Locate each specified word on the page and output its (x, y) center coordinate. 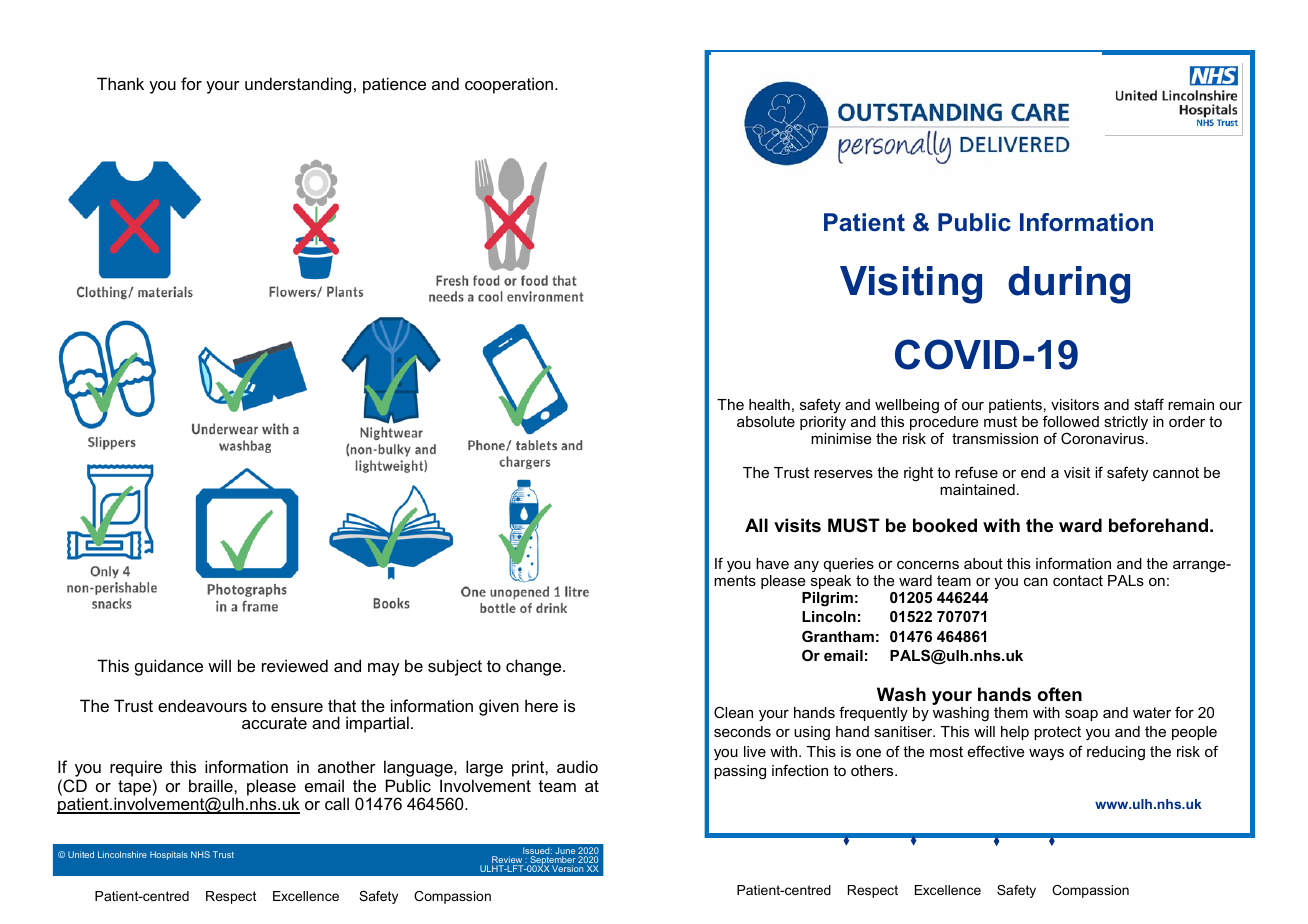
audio (577, 766)
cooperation (509, 85)
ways (1046, 754)
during (1069, 285)
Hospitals (169, 855)
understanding (298, 85)
